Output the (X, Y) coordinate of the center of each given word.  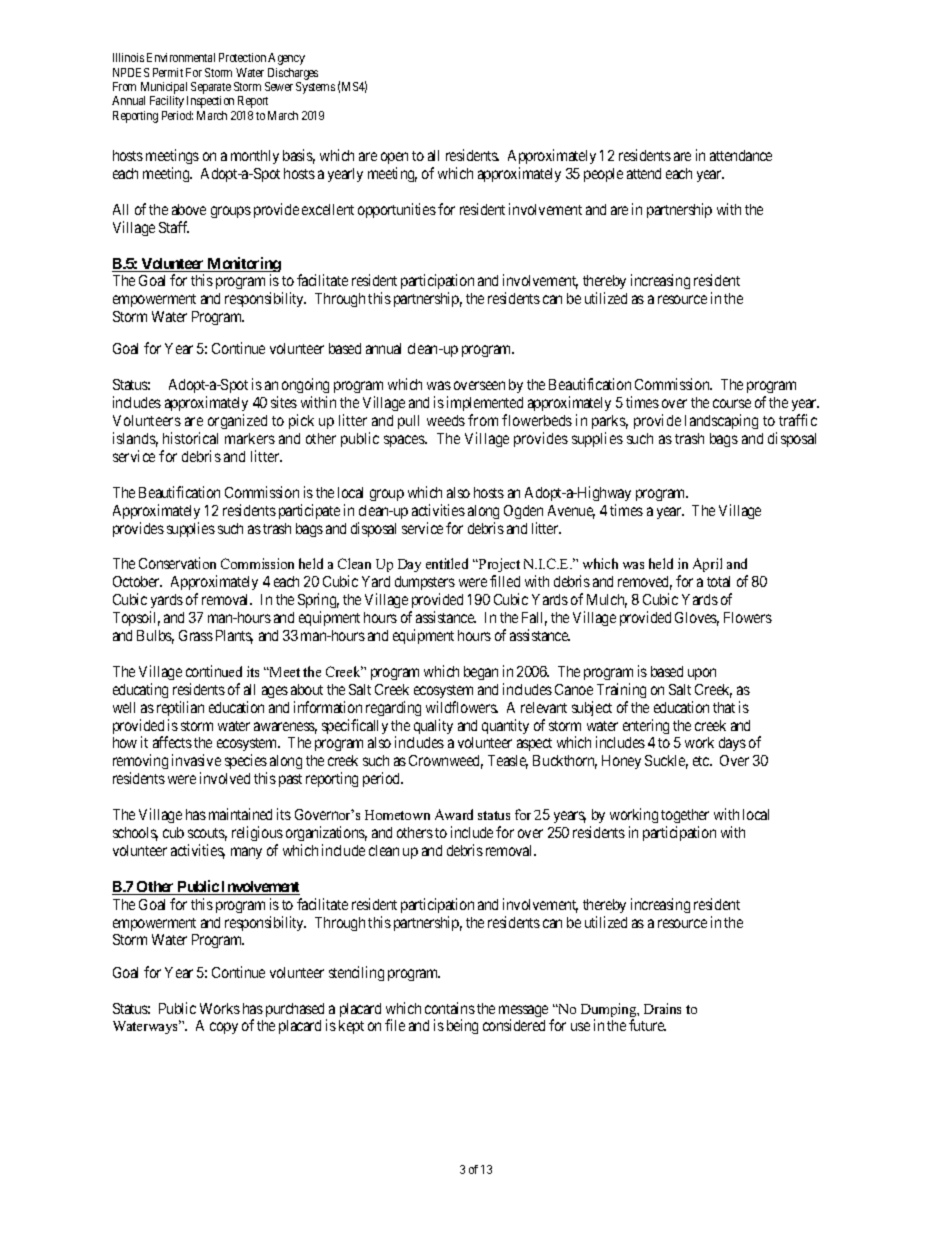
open (394, 158)
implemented (485, 405)
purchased (296, 1011)
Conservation (177, 563)
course (732, 403)
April (707, 565)
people (603, 175)
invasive (196, 760)
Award (454, 814)
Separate (211, 89)
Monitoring (243, 266)
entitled (447, 563)
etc (702, 761)
